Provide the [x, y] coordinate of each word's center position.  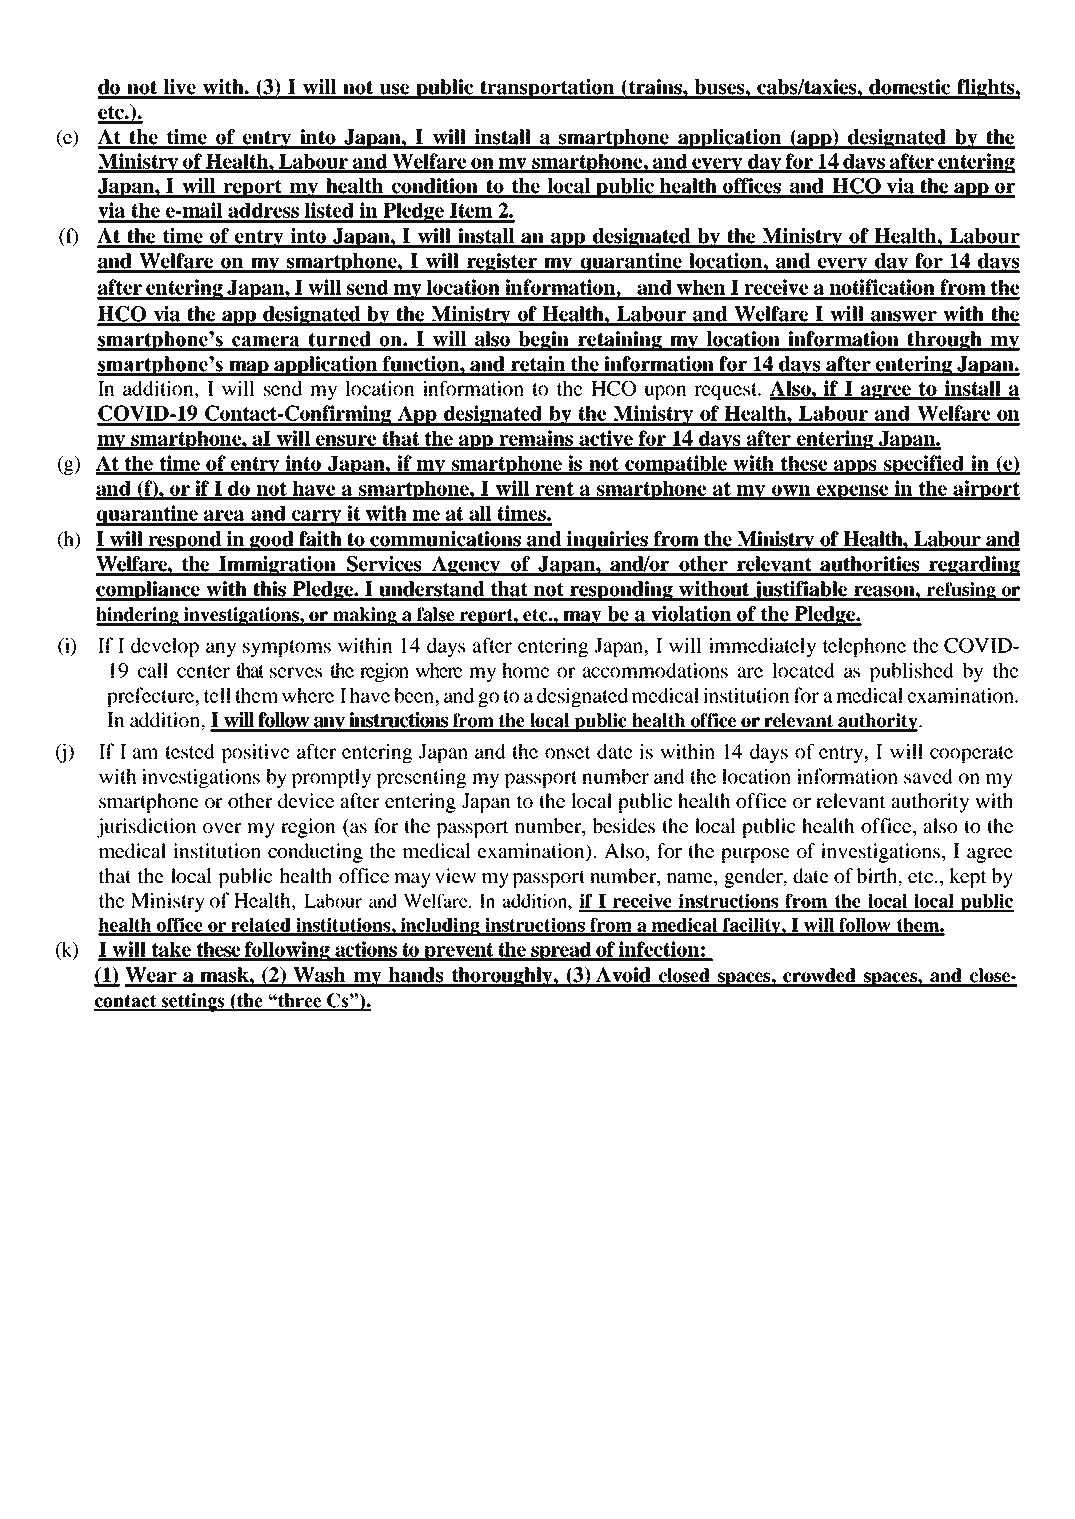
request [727, 391]
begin [544, 341]
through [944, 341]
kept [968, 878]
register [501, 263]
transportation [547, 89]
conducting [315, 853]
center [203, 671]
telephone [864, 647]
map [249, 368]
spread [561, 951]
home [526, 670]
